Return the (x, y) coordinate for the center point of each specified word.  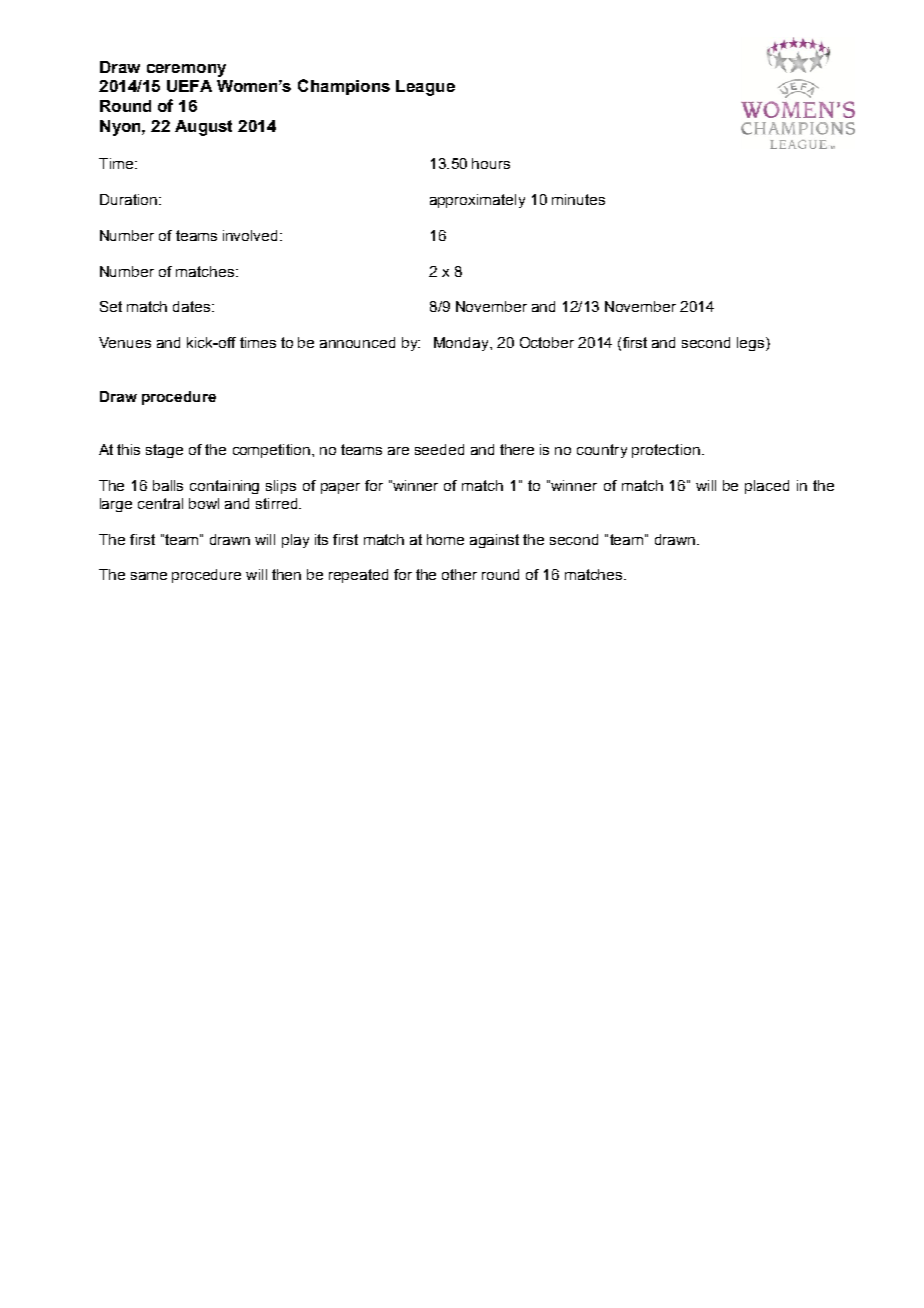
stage (164, 451)
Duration (128, 199)
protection (666, 451)
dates (193, 306)
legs (750, 344)
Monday (462, 344)
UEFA (189, 86)
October (547, 342)
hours (491, 163)
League (425, 88)
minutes (578, 199)
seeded (439, 449)
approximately (477, 201)
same (149, 576)
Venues (125, 342)
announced (357, 342)
